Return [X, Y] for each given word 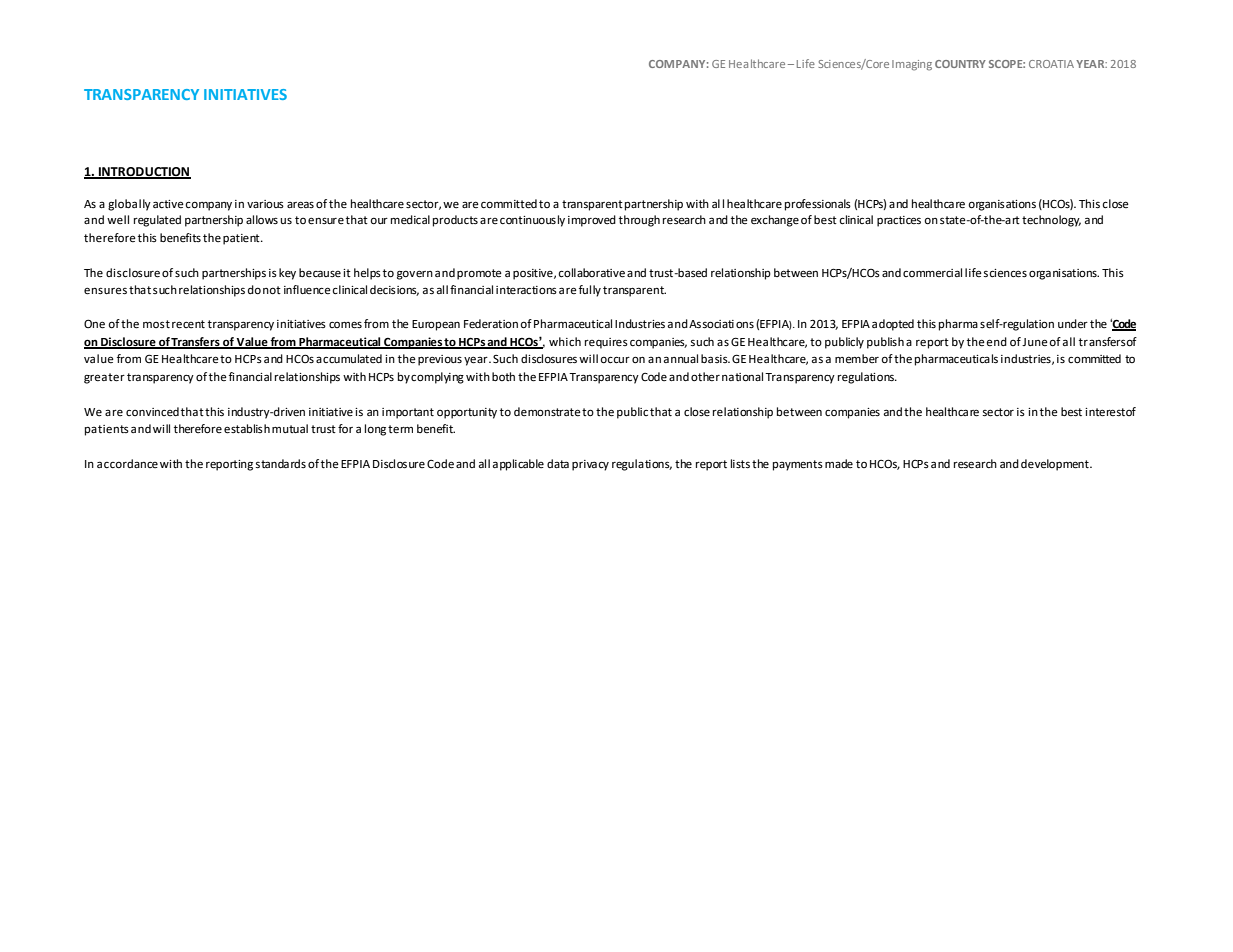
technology [1051, 221]
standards [281, 464]
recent [188, 324]
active [168, 204]
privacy [590, 465]
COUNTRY [960, 64]
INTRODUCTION [144, 173]
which [565, 341]
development [1056, 465]
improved [592, 221]
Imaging [912, 65]
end [997, 341]
